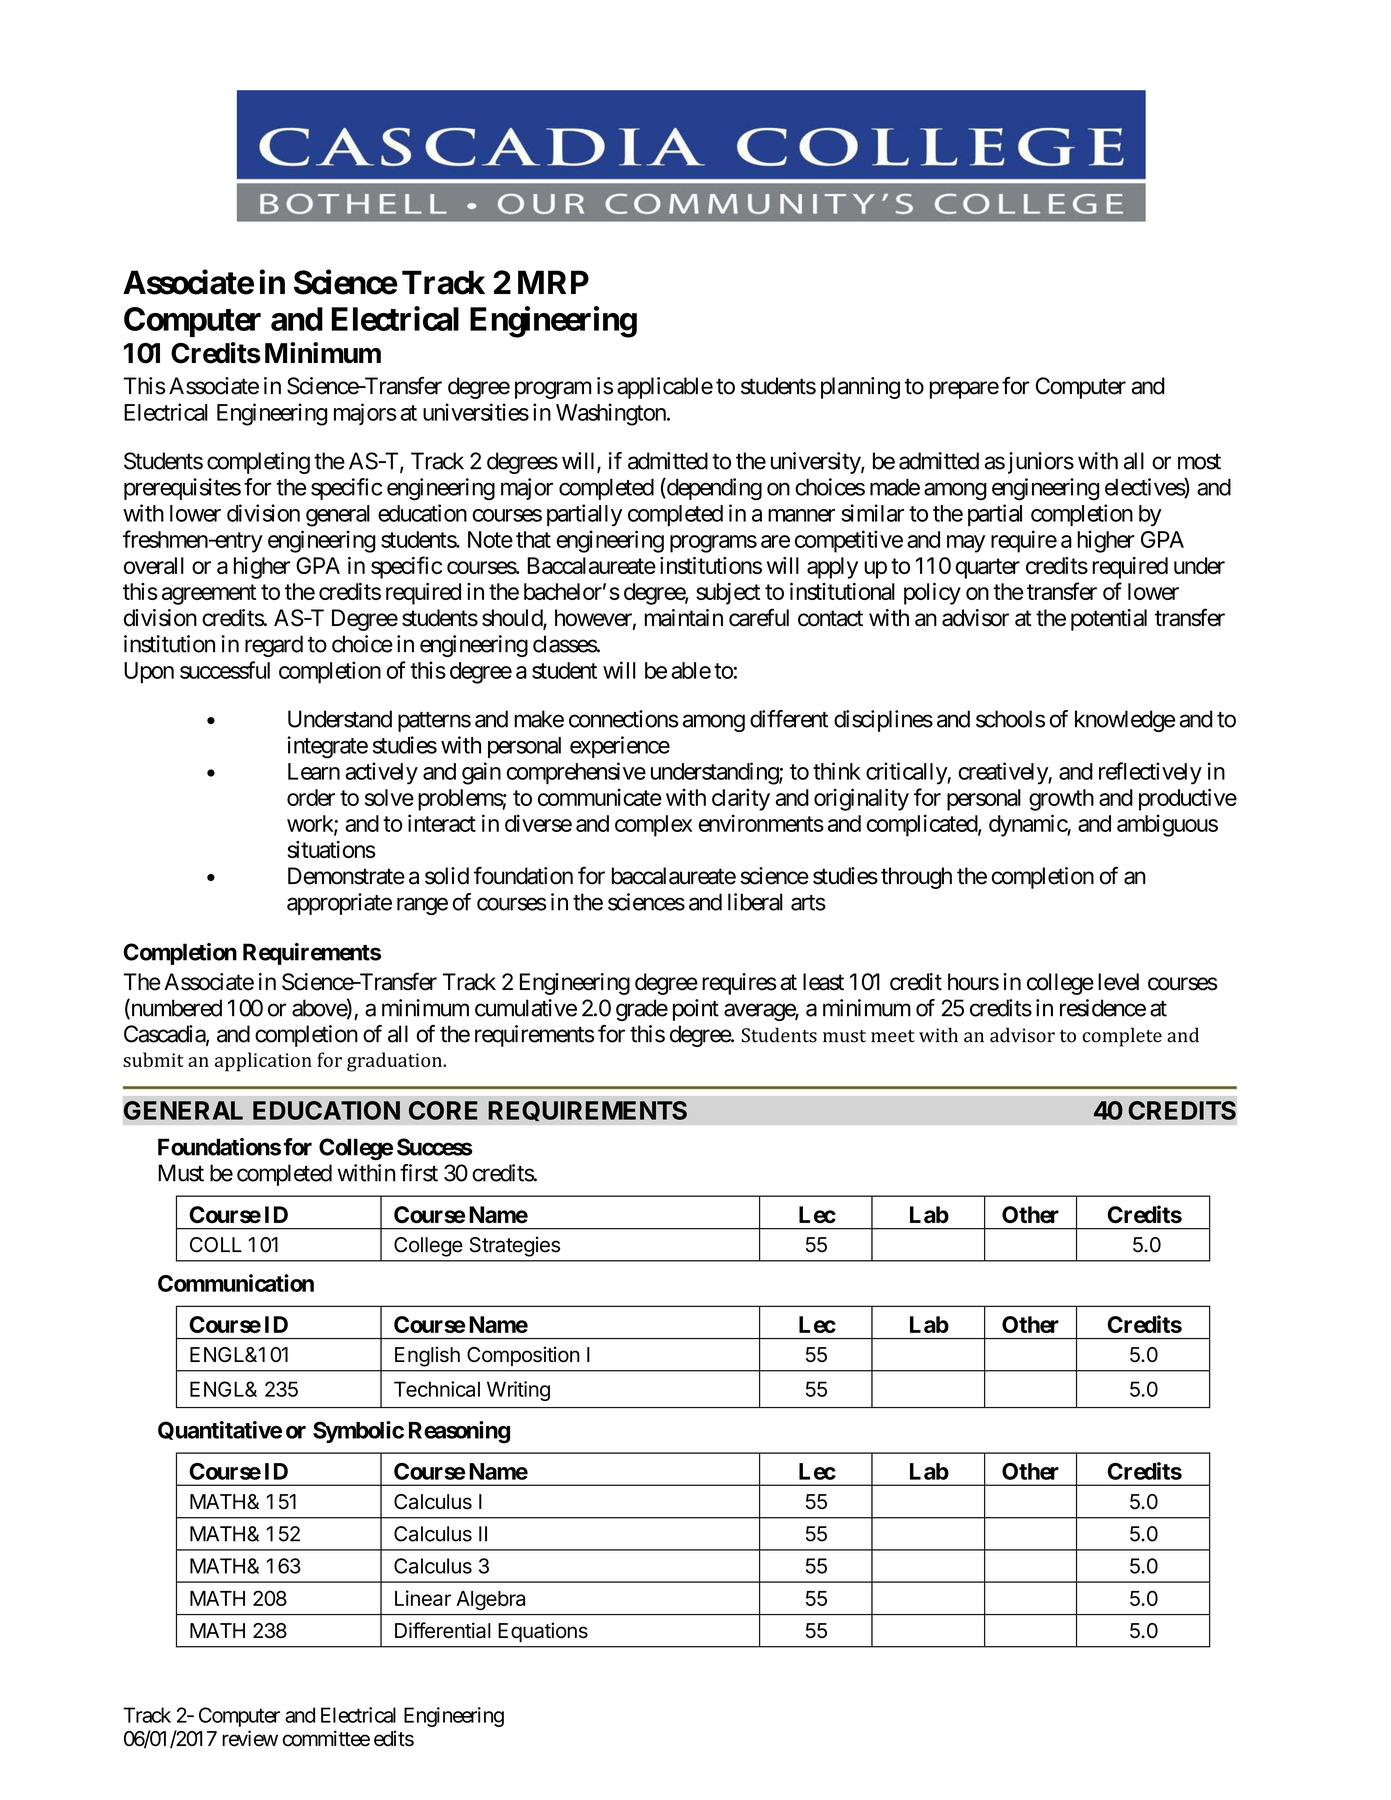 The image size is (1391, 1800). Describe the element at coordinates (1109, 620) in the screenshot. I see `potential` at that location.
